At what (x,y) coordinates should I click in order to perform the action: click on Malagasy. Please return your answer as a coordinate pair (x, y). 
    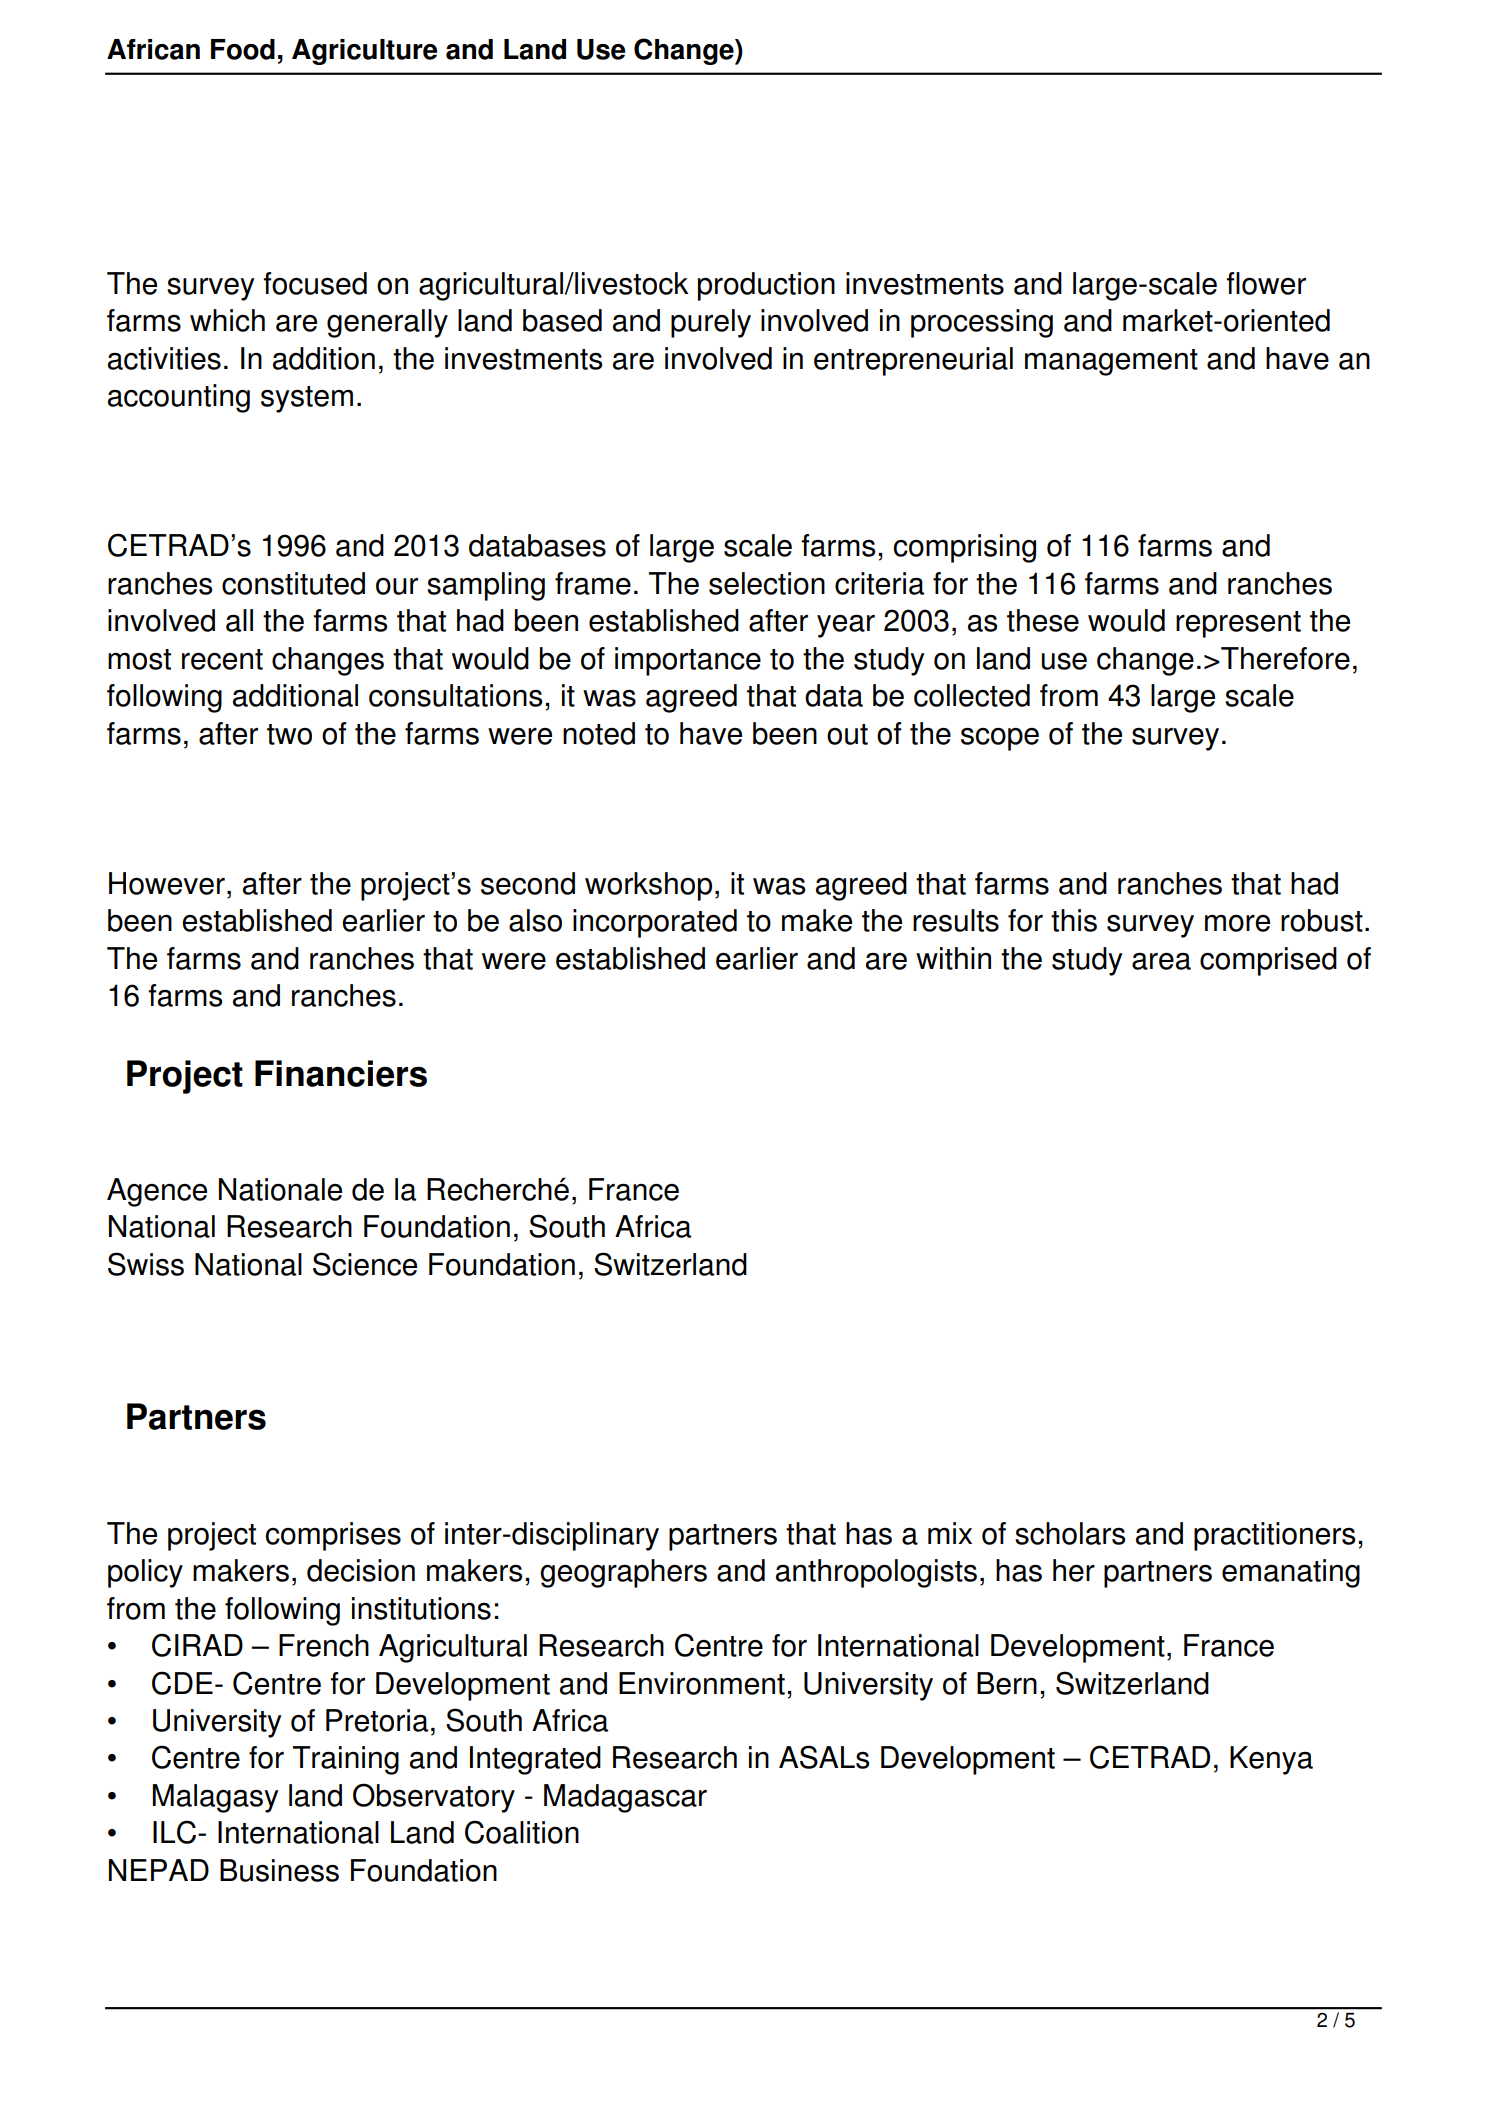
    Looking at the image, I should click on (215, 1798).
